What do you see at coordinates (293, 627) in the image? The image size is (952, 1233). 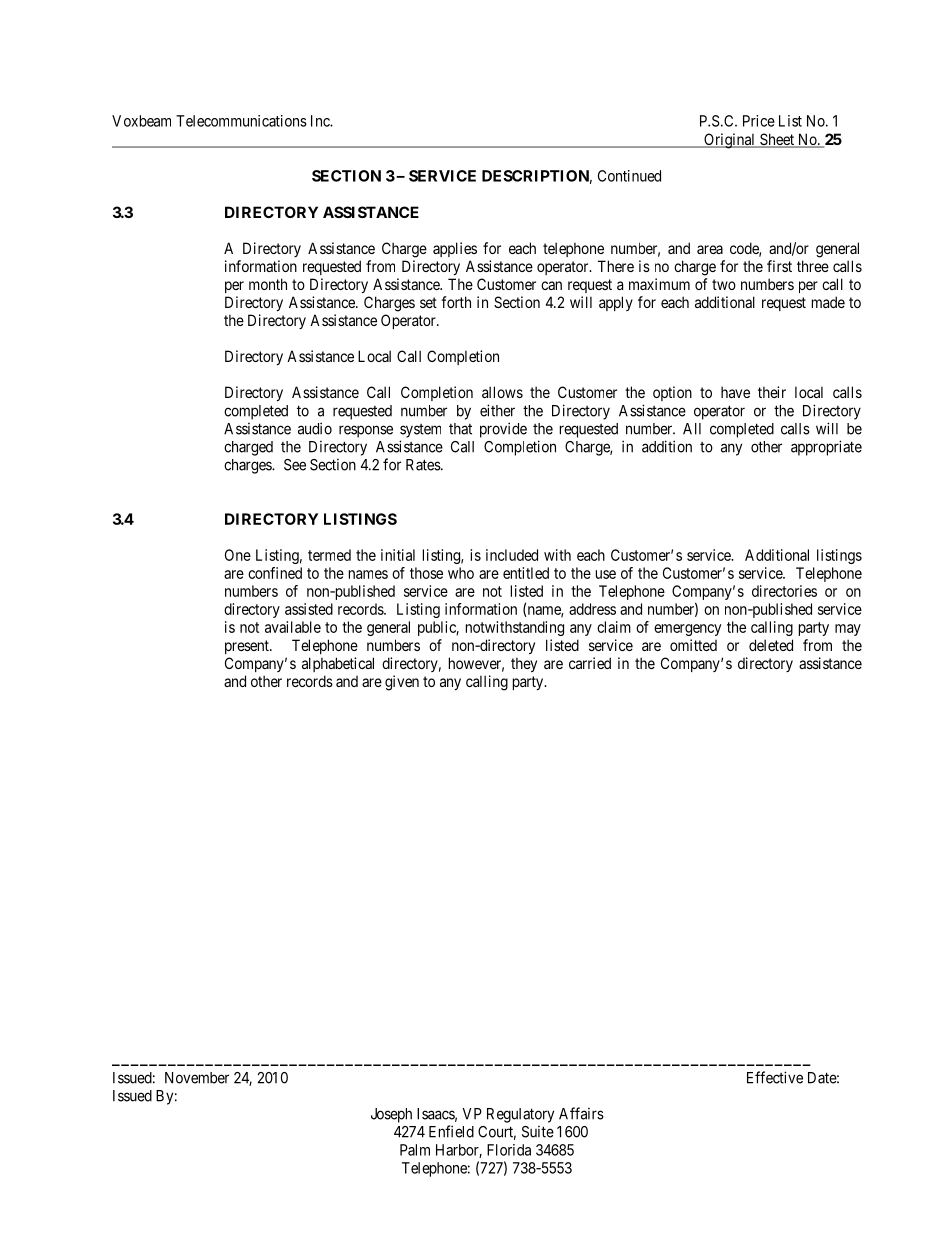 I see `available` at bounding box center [293, 627].
